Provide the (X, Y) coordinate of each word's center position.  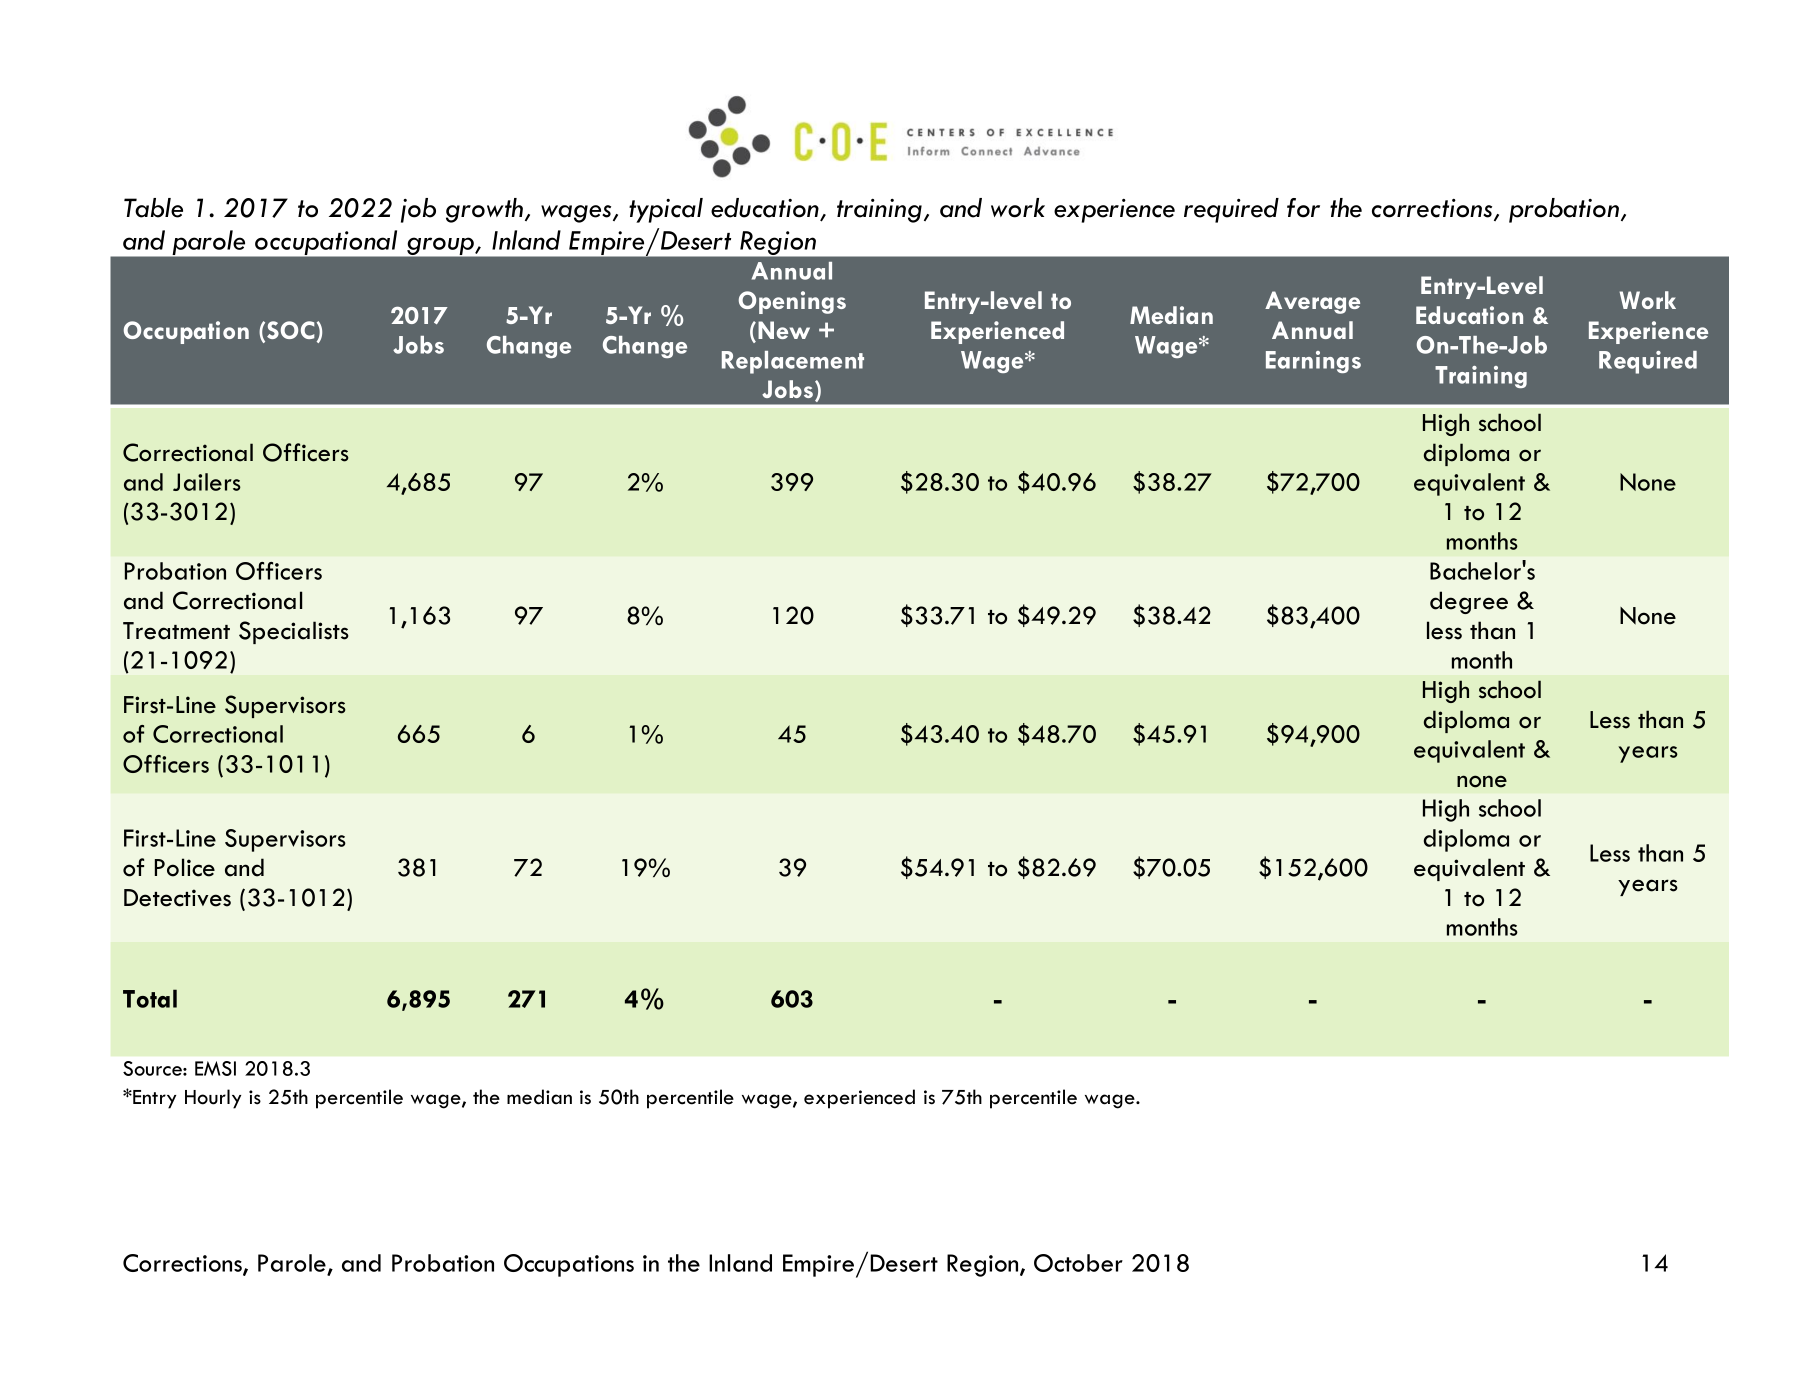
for (1303, 208)
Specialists (294, 632)
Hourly (213, 1099)
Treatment (176, 631)
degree (1469, 602)
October (1078, 1263)
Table (153, 208)
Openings (792, 302)
